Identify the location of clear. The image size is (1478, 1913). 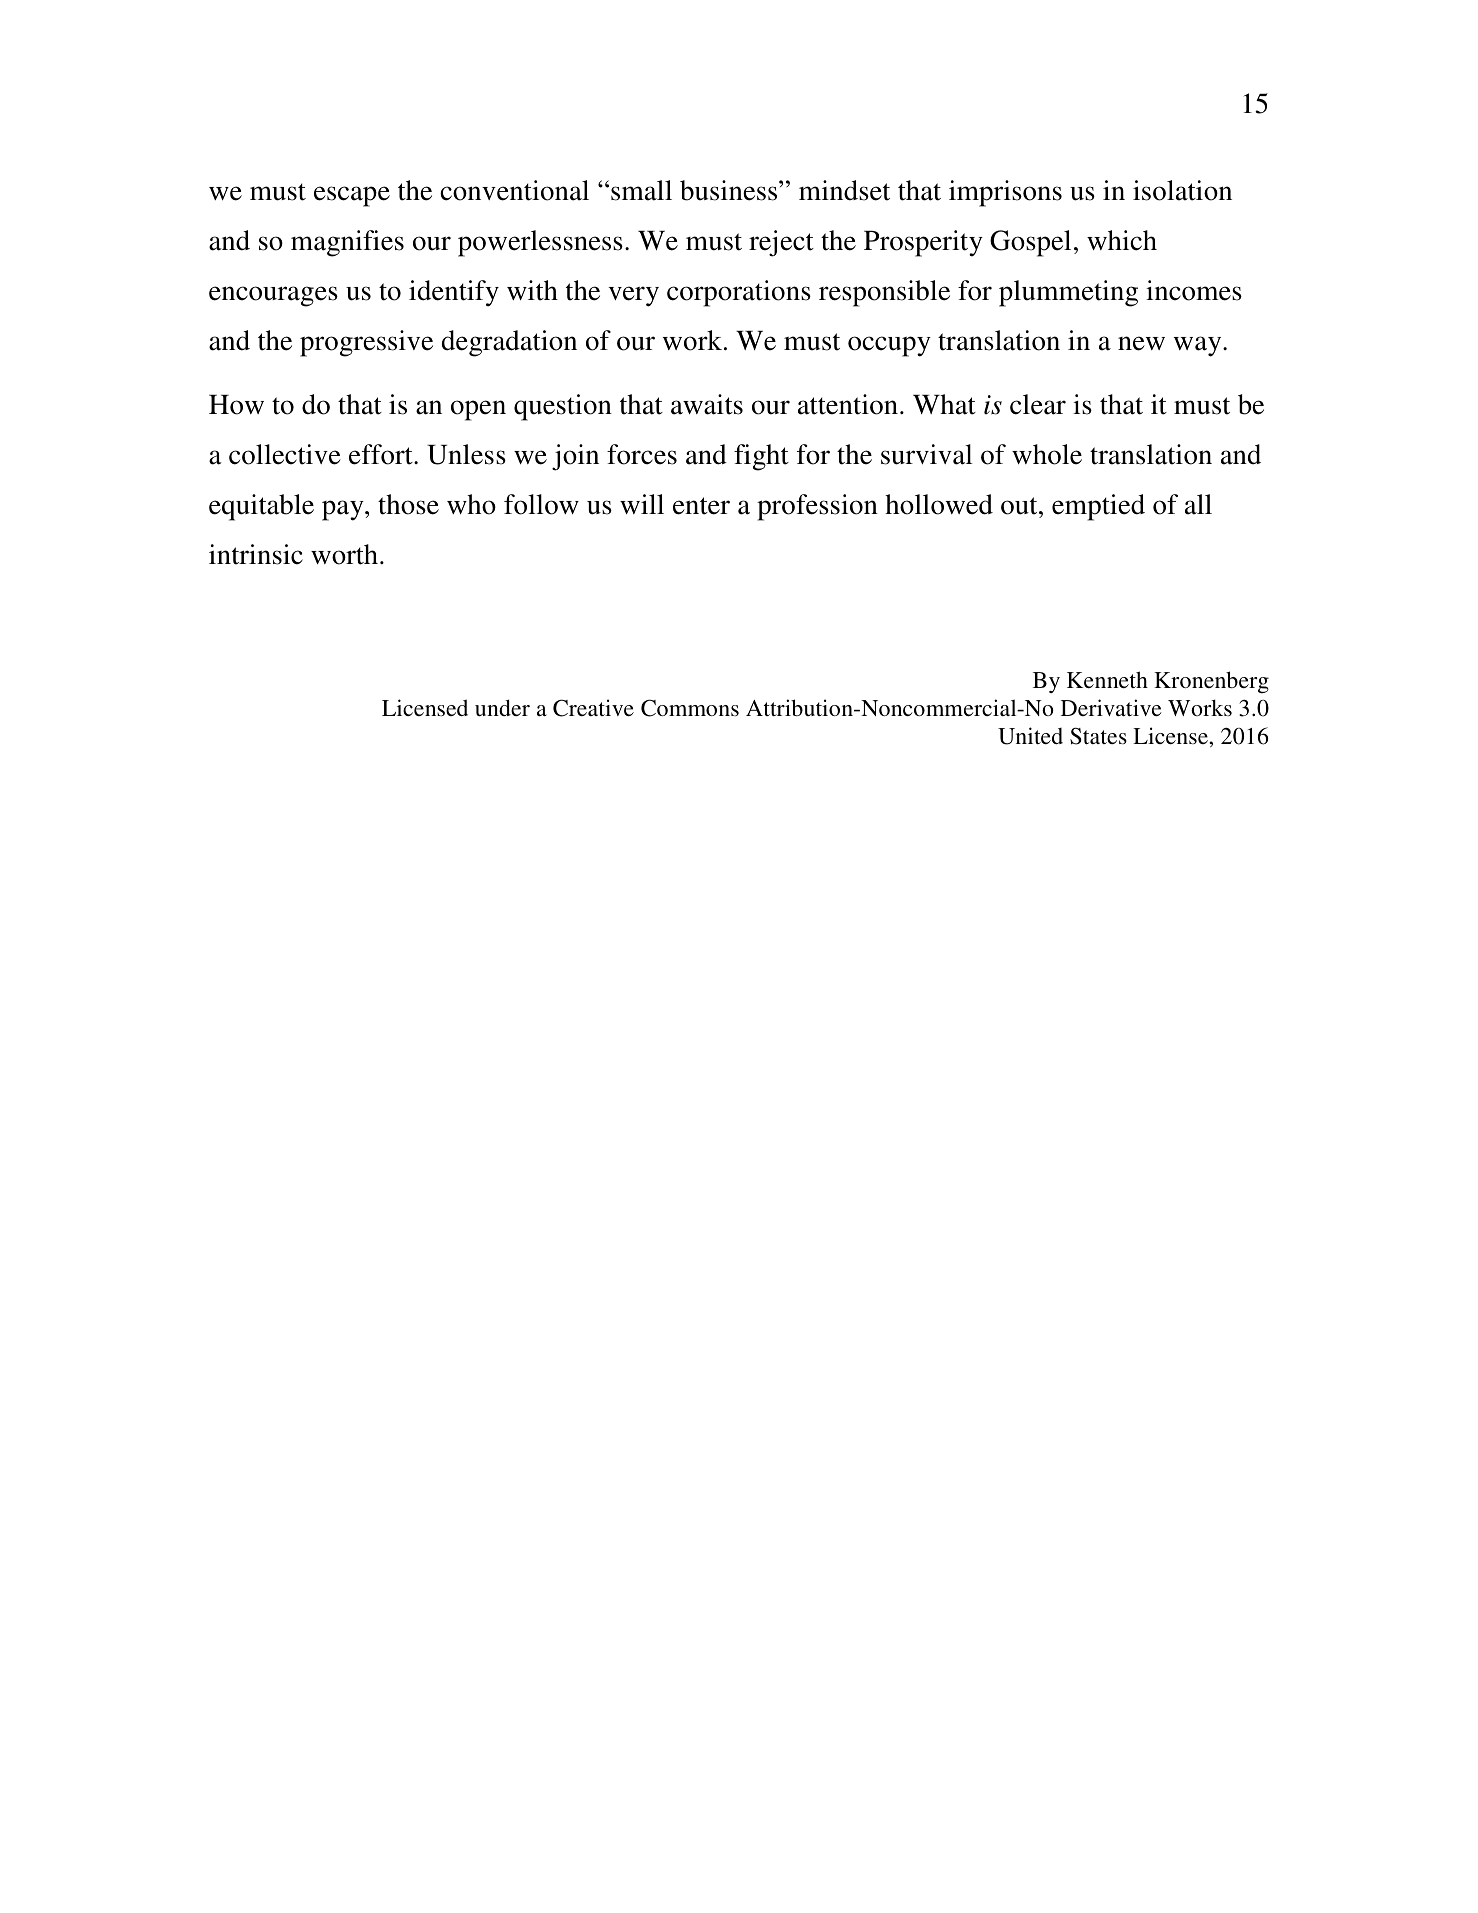
(1038, 404).
